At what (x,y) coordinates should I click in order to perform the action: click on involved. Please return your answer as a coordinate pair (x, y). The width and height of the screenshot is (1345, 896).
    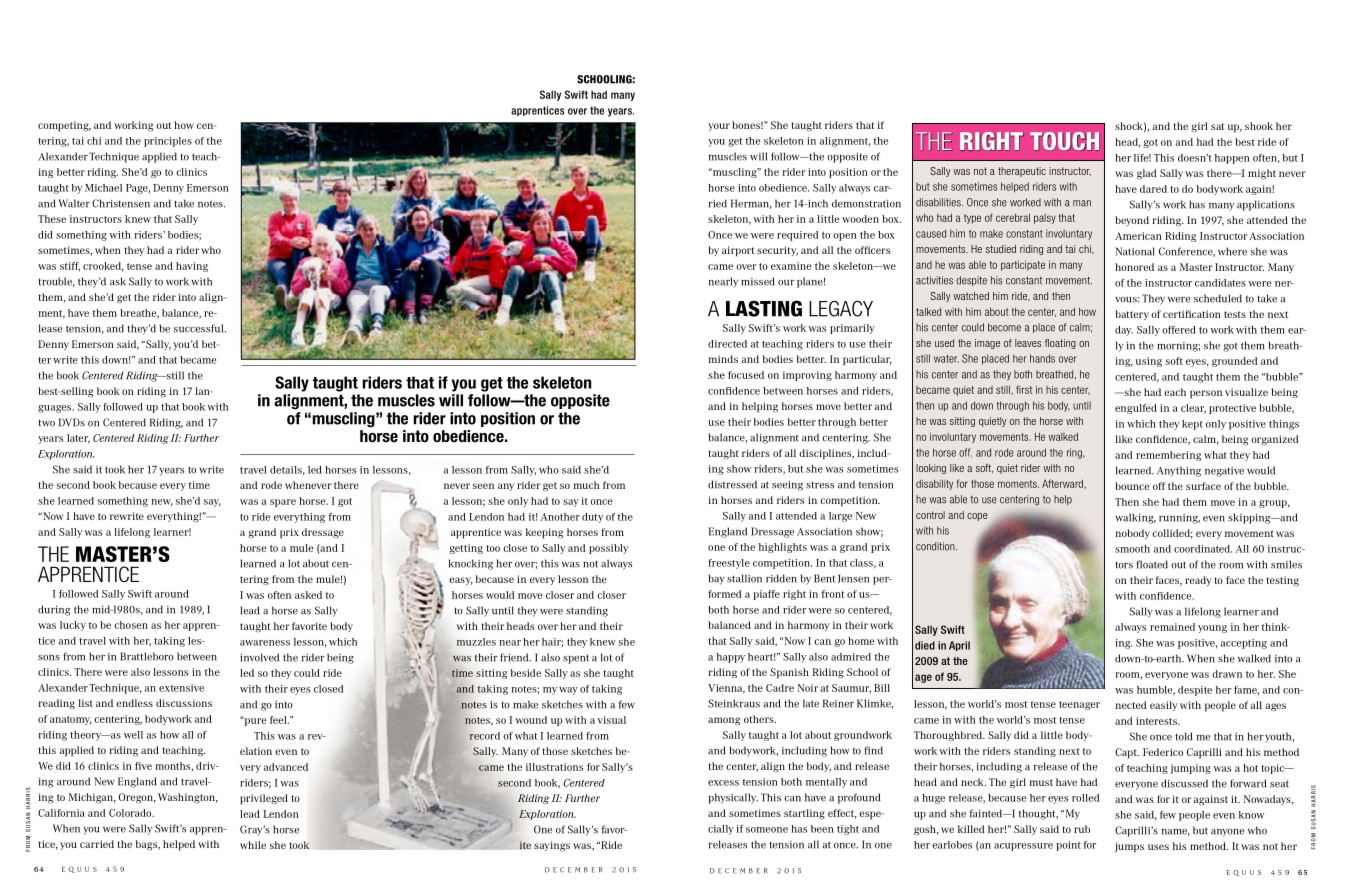
    Looking at the image, I should click on (259, 657).
